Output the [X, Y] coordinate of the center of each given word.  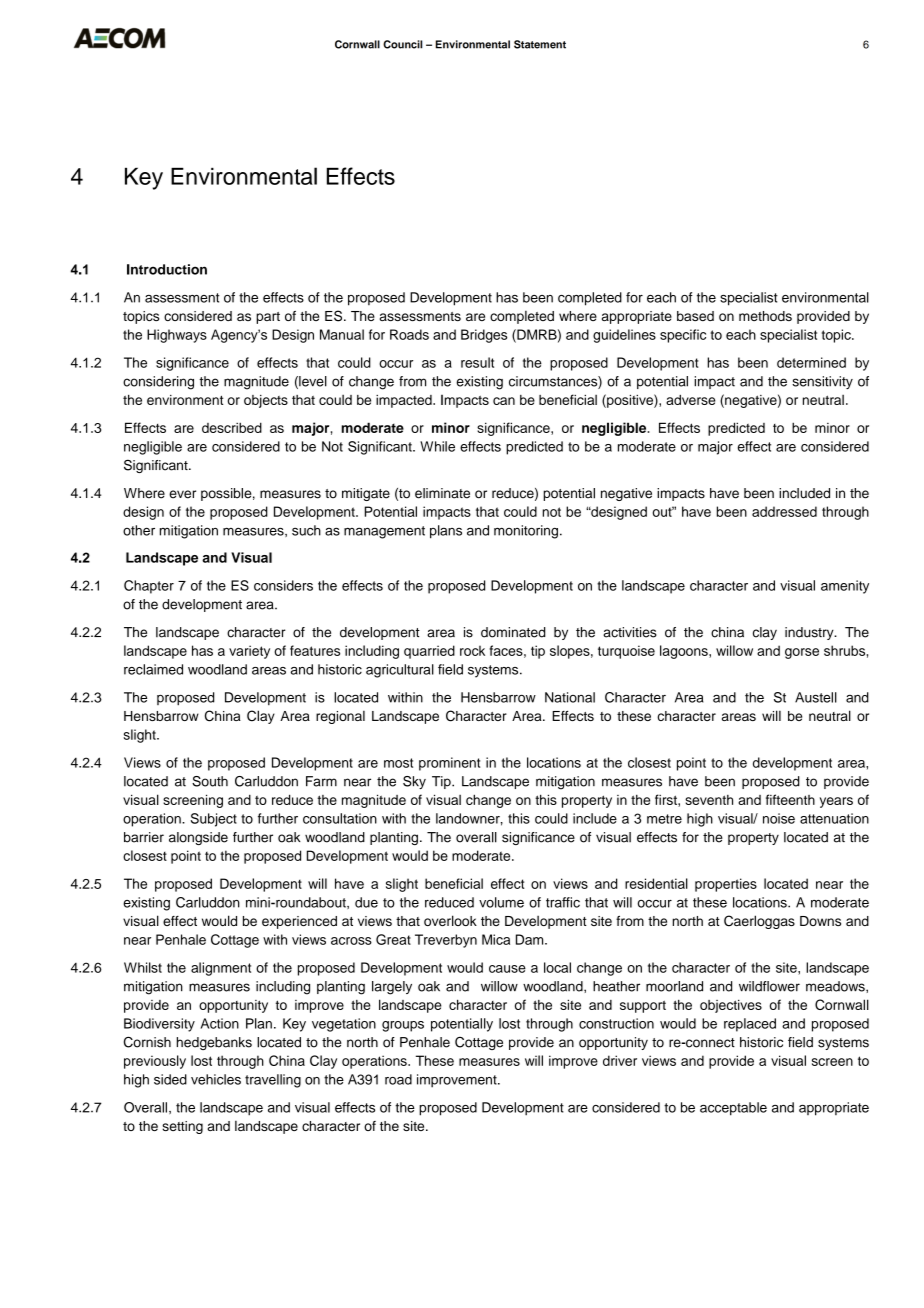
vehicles [216, 1079]
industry [810, 633]
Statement [540, 44]
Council [402, 44]
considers [283, 585]
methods [765, 316]
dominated [513, 632]
